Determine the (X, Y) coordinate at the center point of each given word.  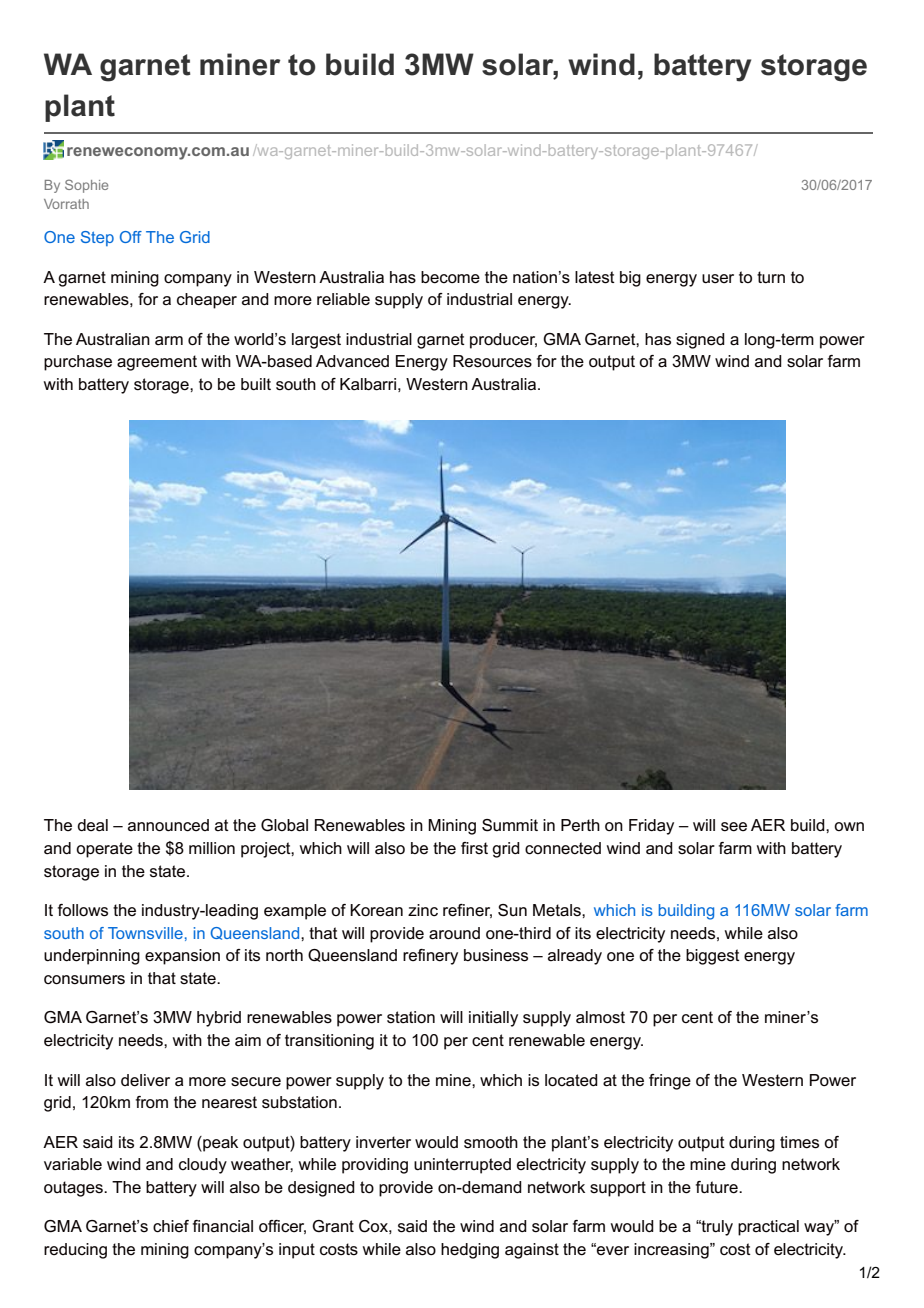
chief (171, 1226)
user (718, 279)
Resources (492, 361)
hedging (470, 1251)
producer (503, 341)
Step (97, 238)
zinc (423, 910)
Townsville (145, 933)
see (734, 827)
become (450, 277)
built (256, 384)
